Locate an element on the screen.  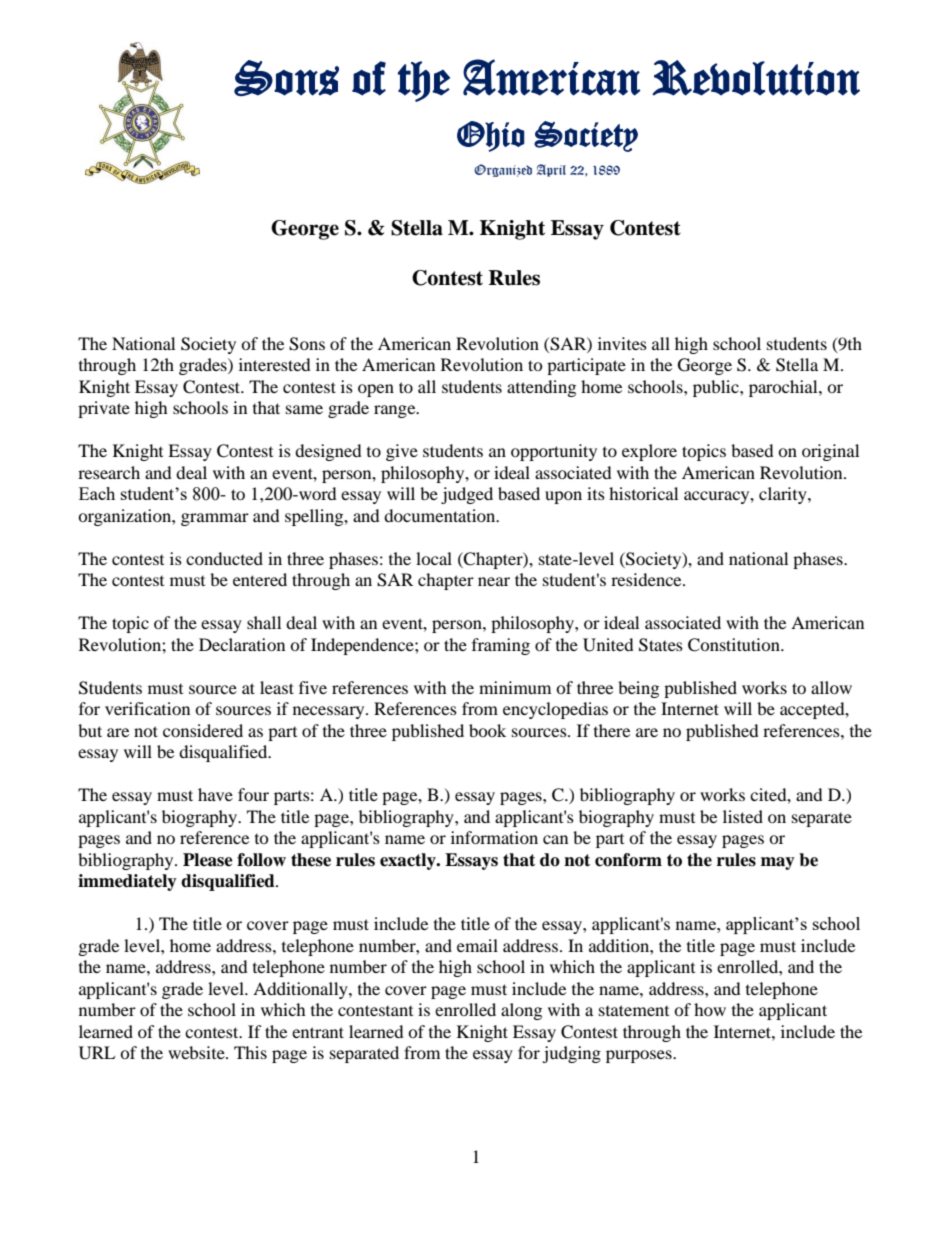
grammar is located at coordinates (215, 519).
